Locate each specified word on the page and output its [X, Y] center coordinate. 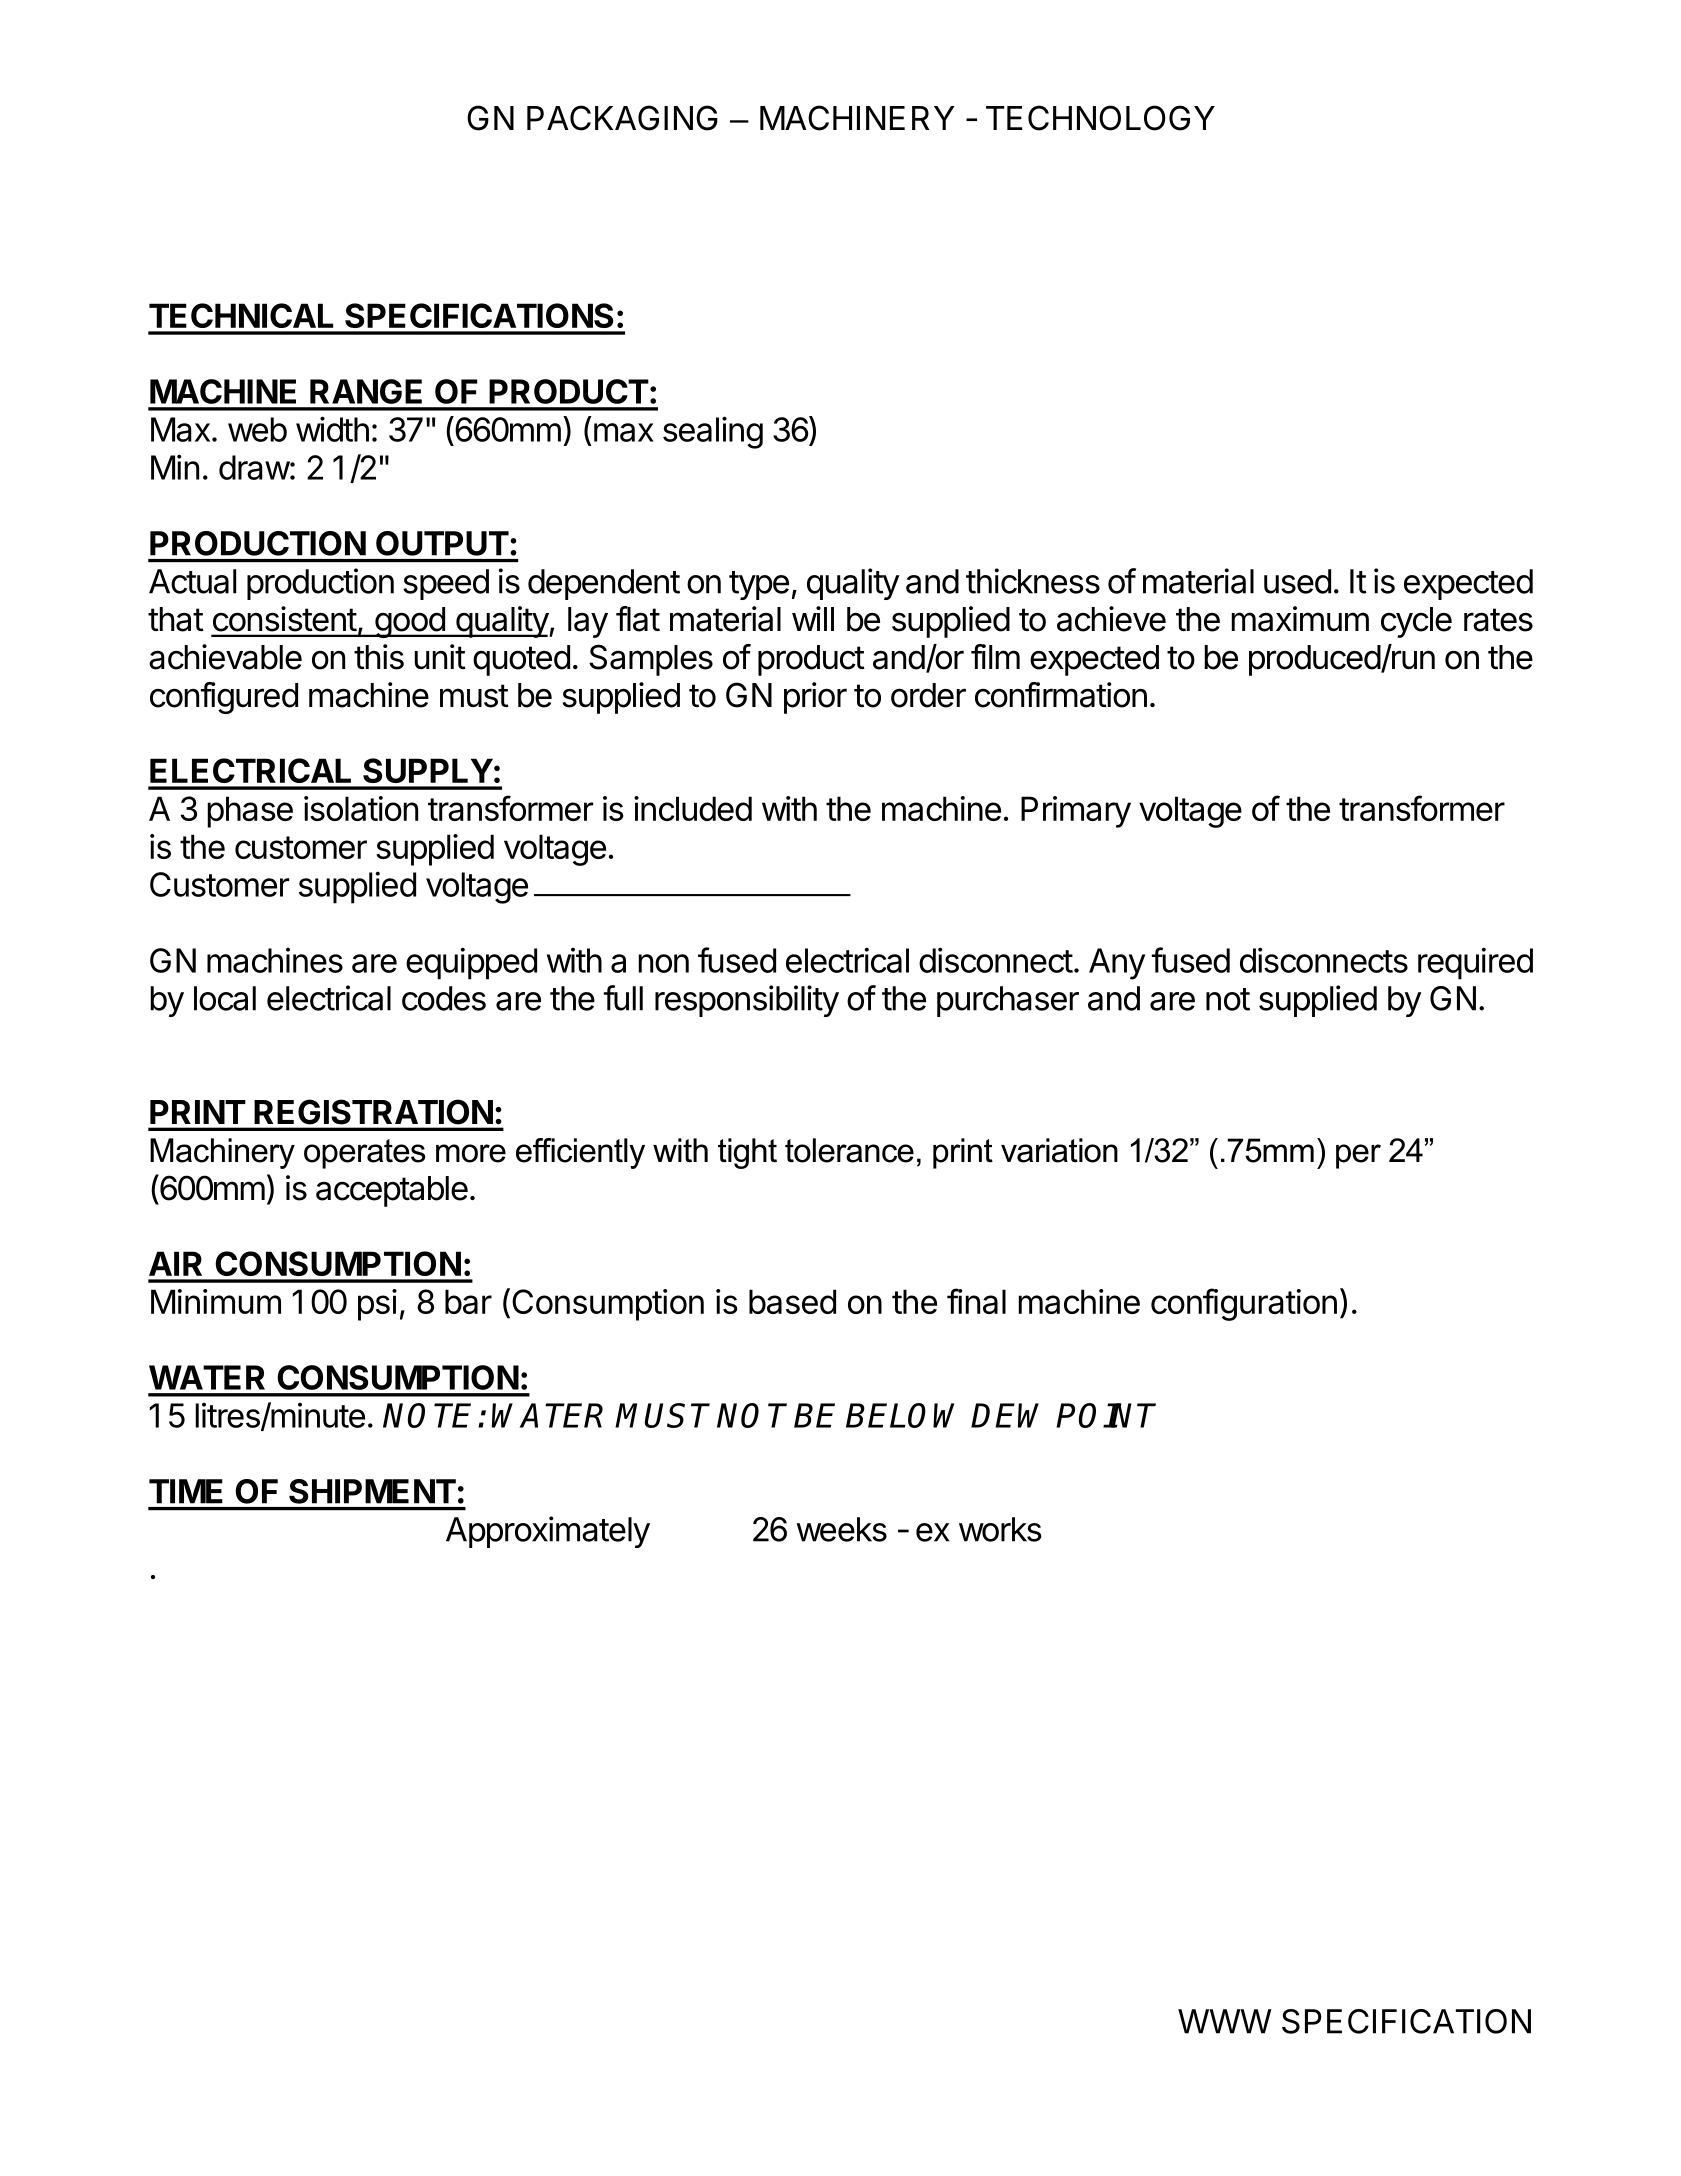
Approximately [548, 1532]
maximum [1300, 619]
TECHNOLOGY [1100, 118]
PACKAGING [622, 118]
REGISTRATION [374, 1112]
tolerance [849, 1150]
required [1475, 963]
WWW [1225, 2021]
